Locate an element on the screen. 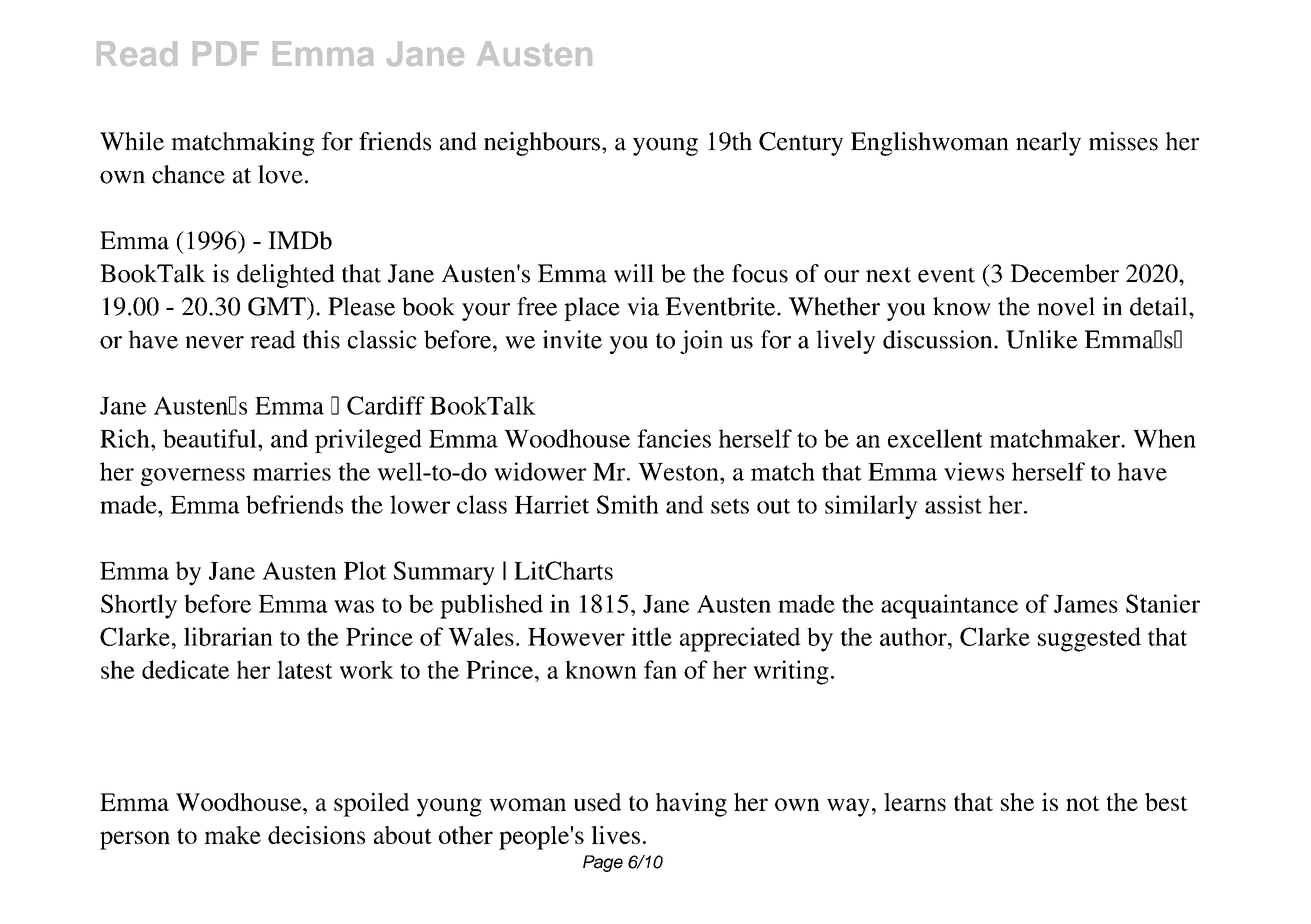 The height and width of the screenshot is (924, 1311). PDF is located at coordinates (226, 53).
